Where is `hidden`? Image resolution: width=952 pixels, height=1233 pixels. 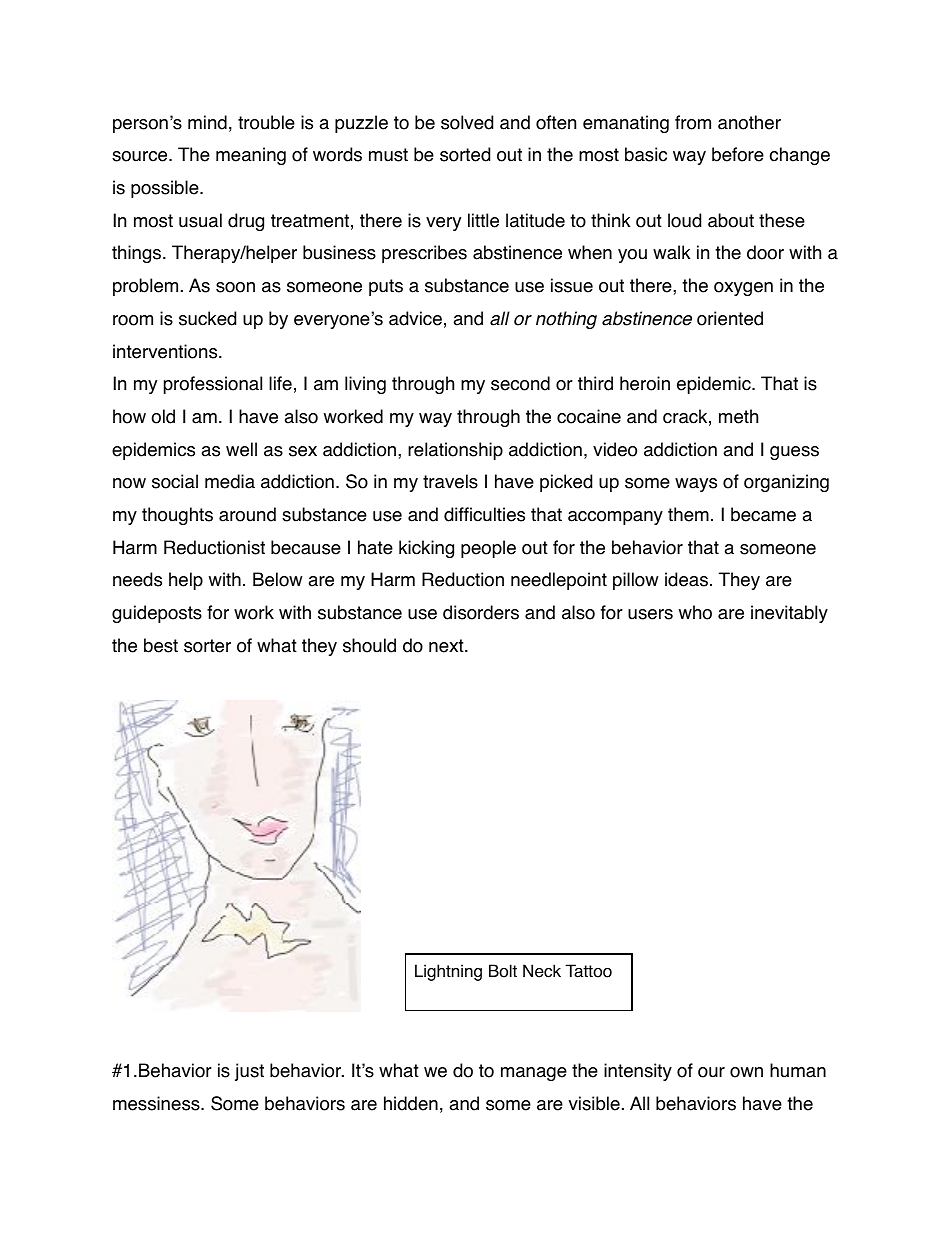
hidden is located at coordinates (411, 1103).
